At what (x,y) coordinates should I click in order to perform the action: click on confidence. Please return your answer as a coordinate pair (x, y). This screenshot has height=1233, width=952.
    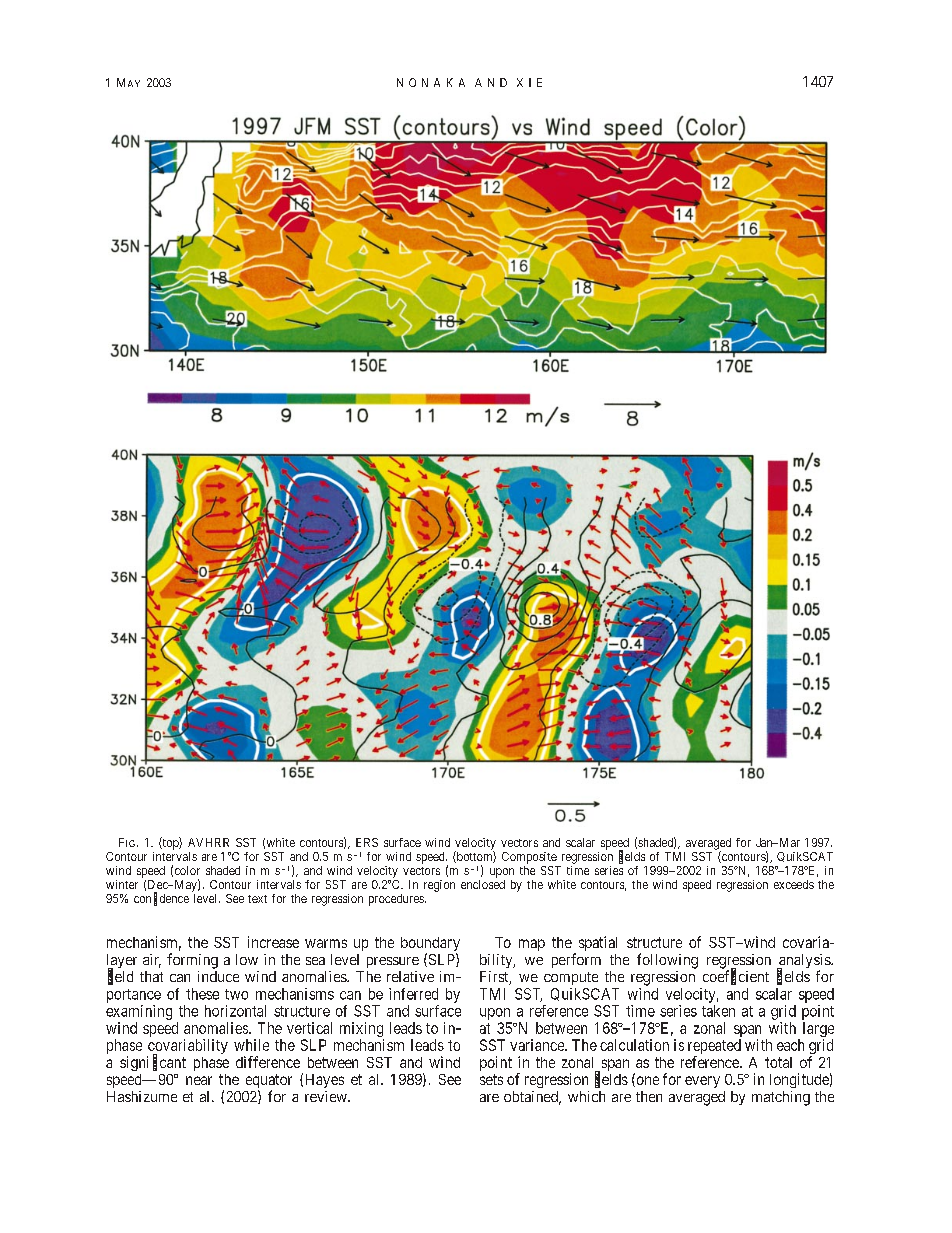
    Looking at the image, I should click on (161, 899).
